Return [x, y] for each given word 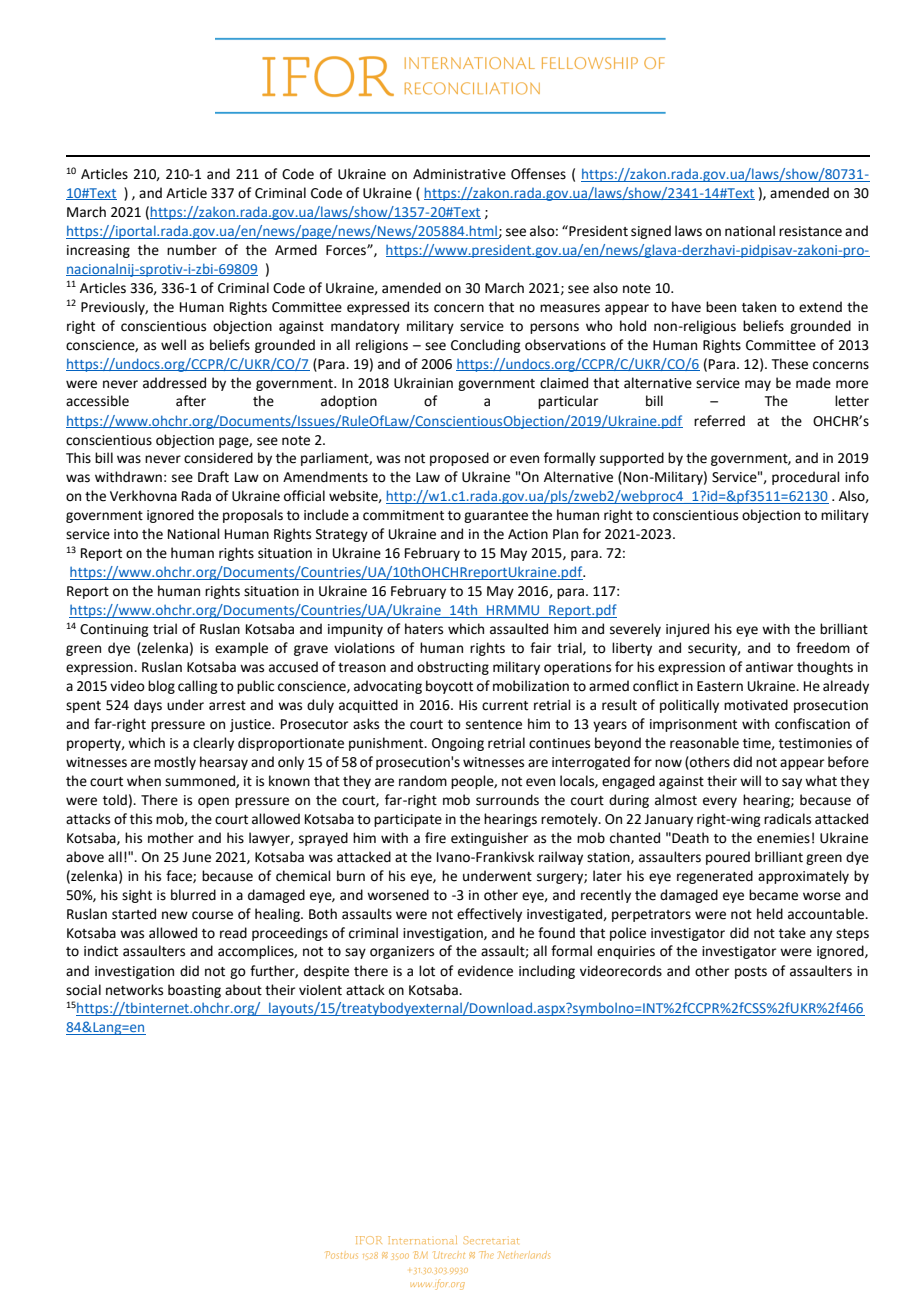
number [192, 250]
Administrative [459, 174]
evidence [485, 971]
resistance [810, 231]
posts [751, 973]
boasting [194, 991]
